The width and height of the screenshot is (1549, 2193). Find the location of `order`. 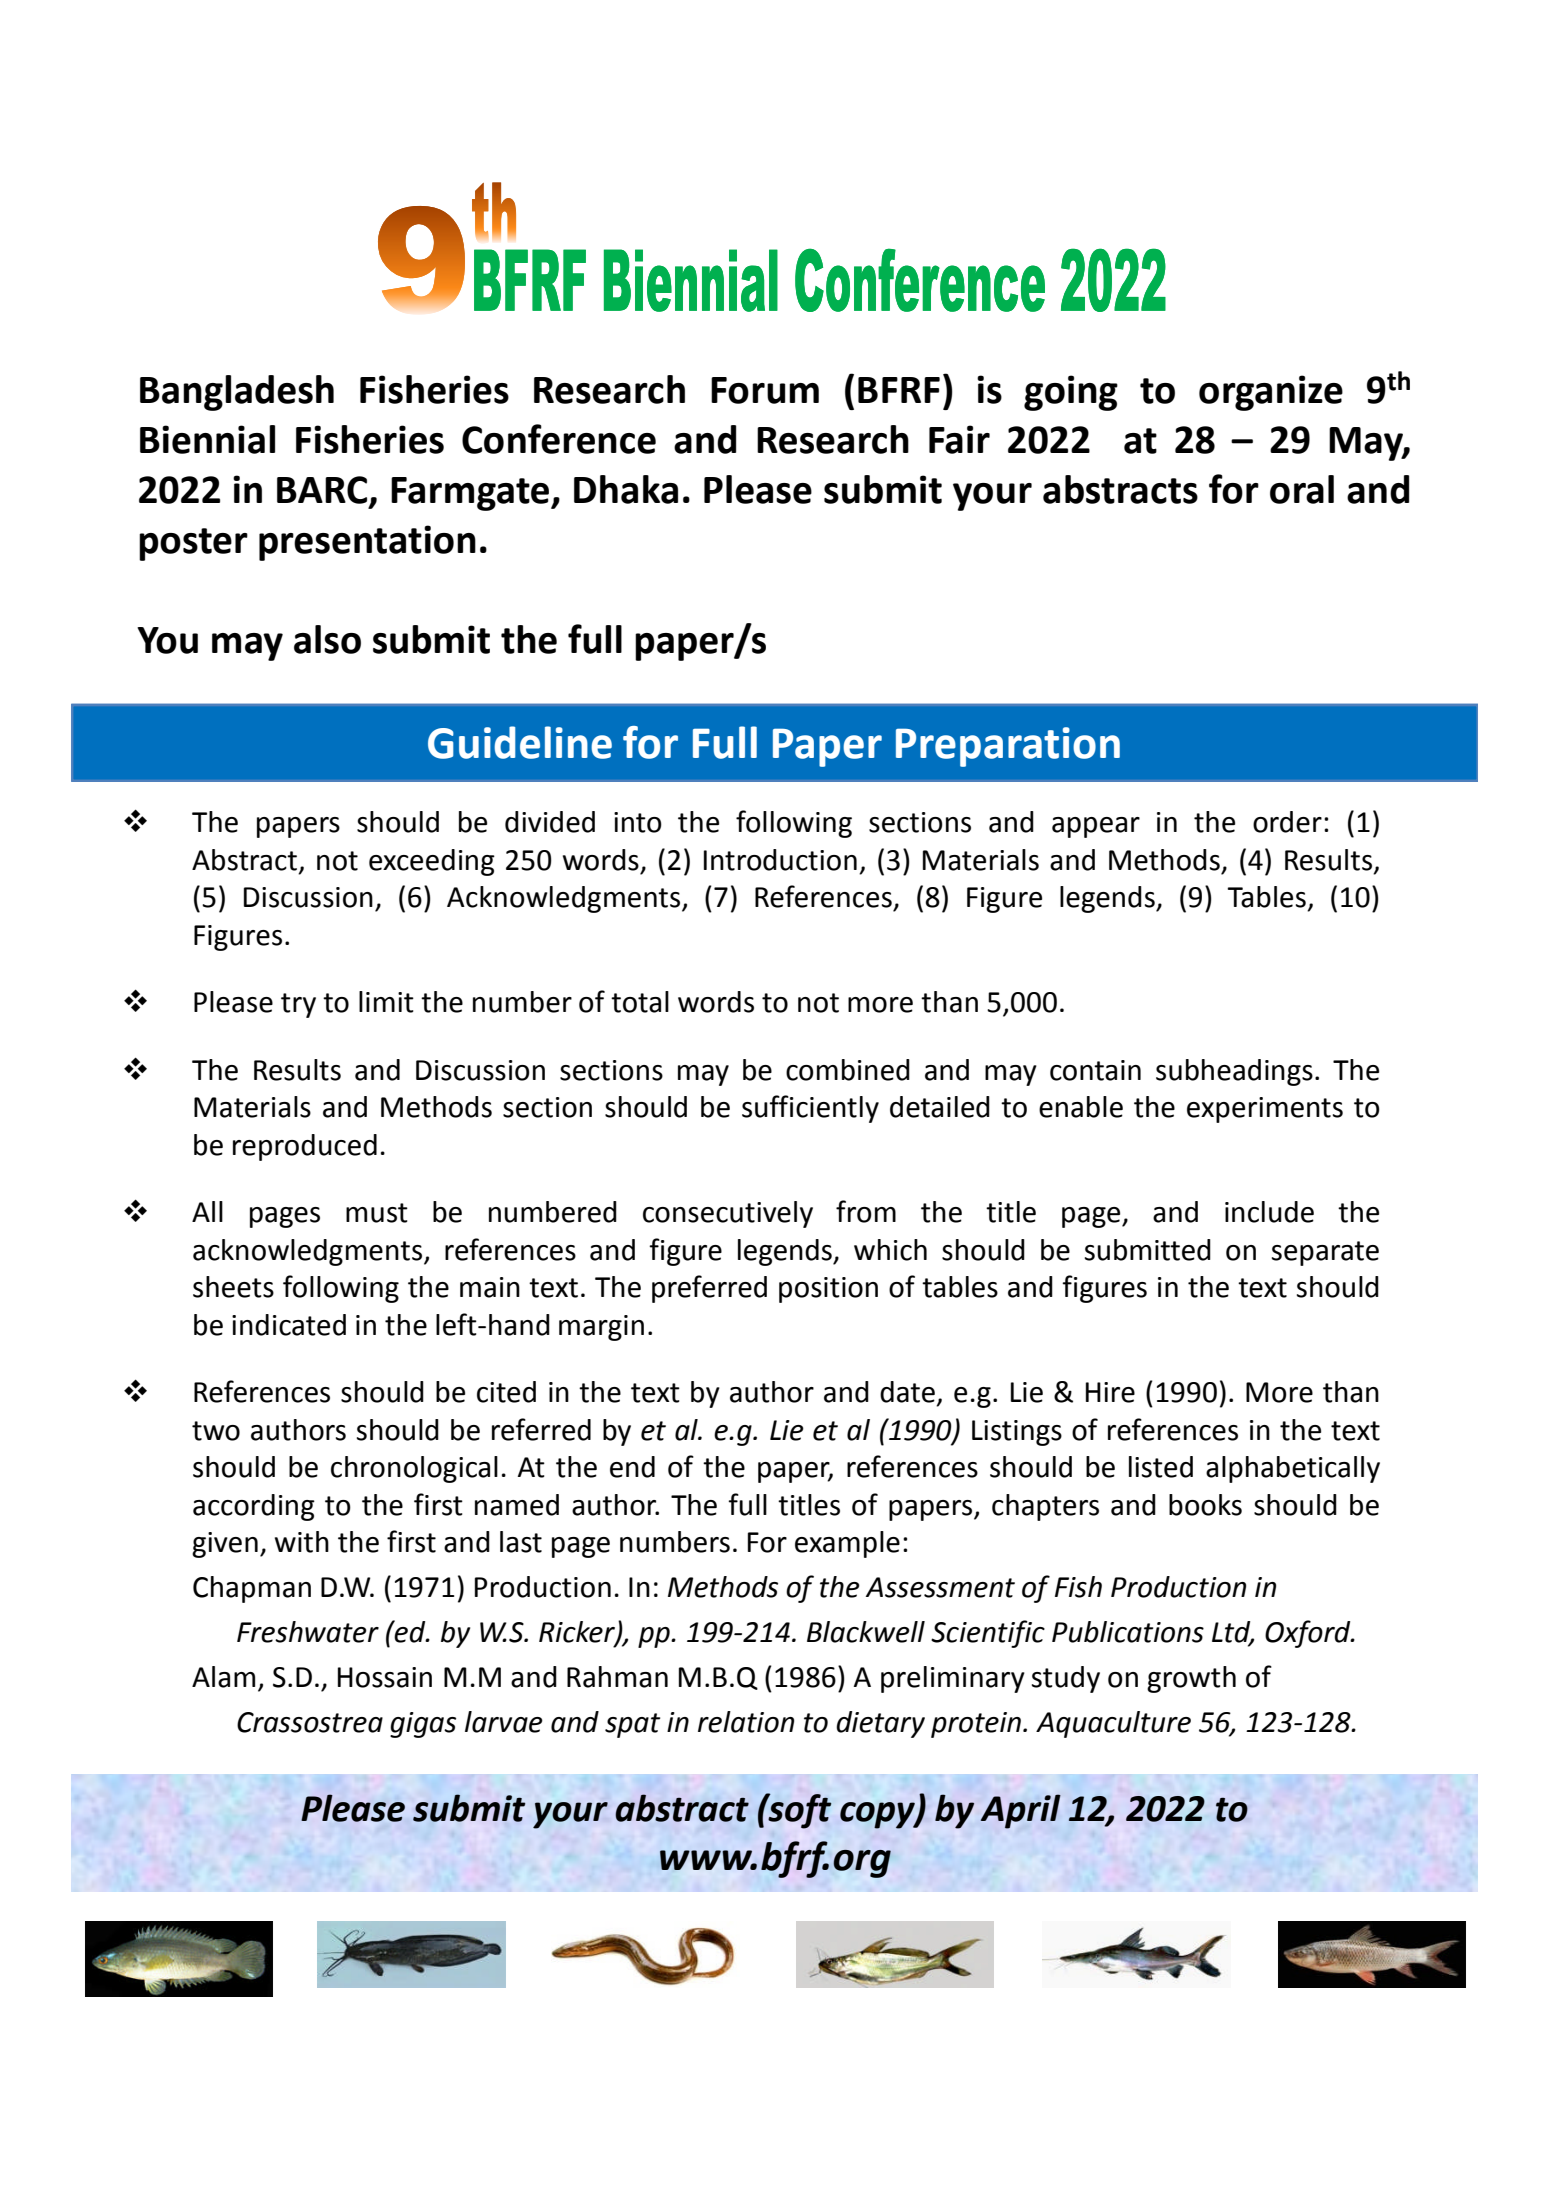

order is located at coordinates (1287, 822).
